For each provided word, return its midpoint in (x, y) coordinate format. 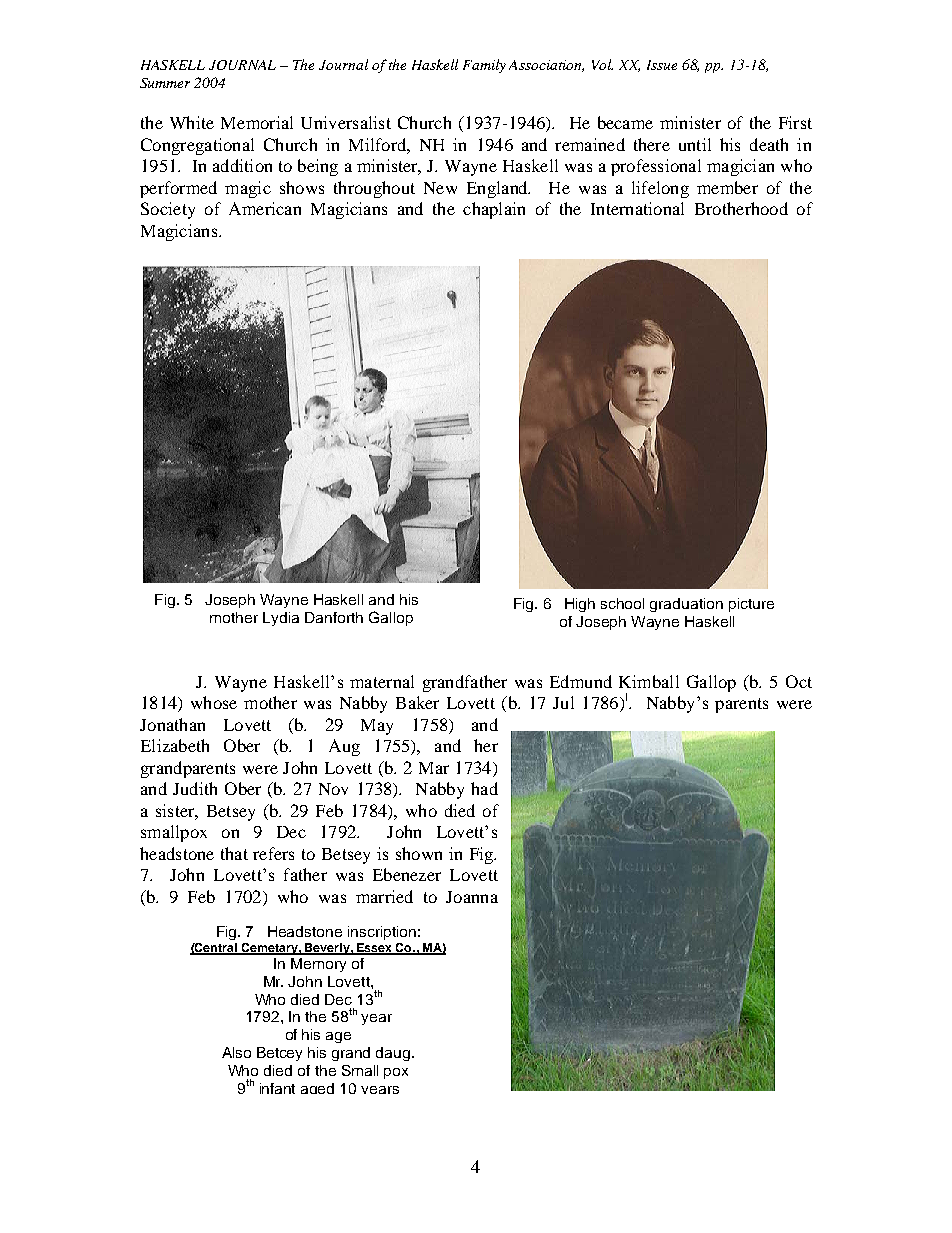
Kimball (649, 681)
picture (751, 605)
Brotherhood (741, 208)
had (484, 788)
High (580, 605)
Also (236, 1052)
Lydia (281, 619)
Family (484, 66)
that (234, 853)
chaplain (494, 210)
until (695, 144)
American (265, 208)
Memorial (257, 122)
